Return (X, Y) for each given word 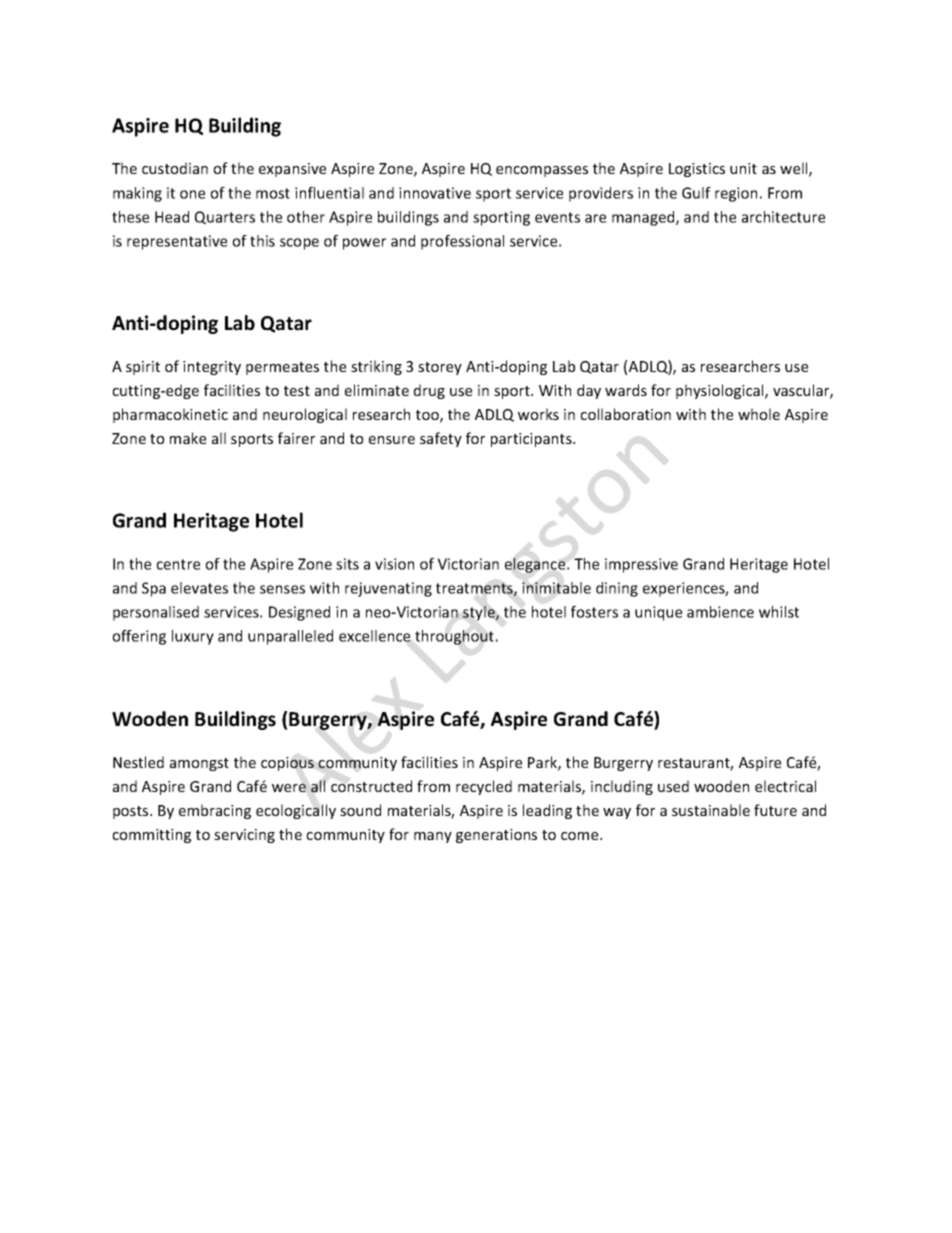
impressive (641, 565)
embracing (215, 811)
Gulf (696, 193)
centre (178, 564)
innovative (435, 193)
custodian (175, 168)
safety (441, 439)
